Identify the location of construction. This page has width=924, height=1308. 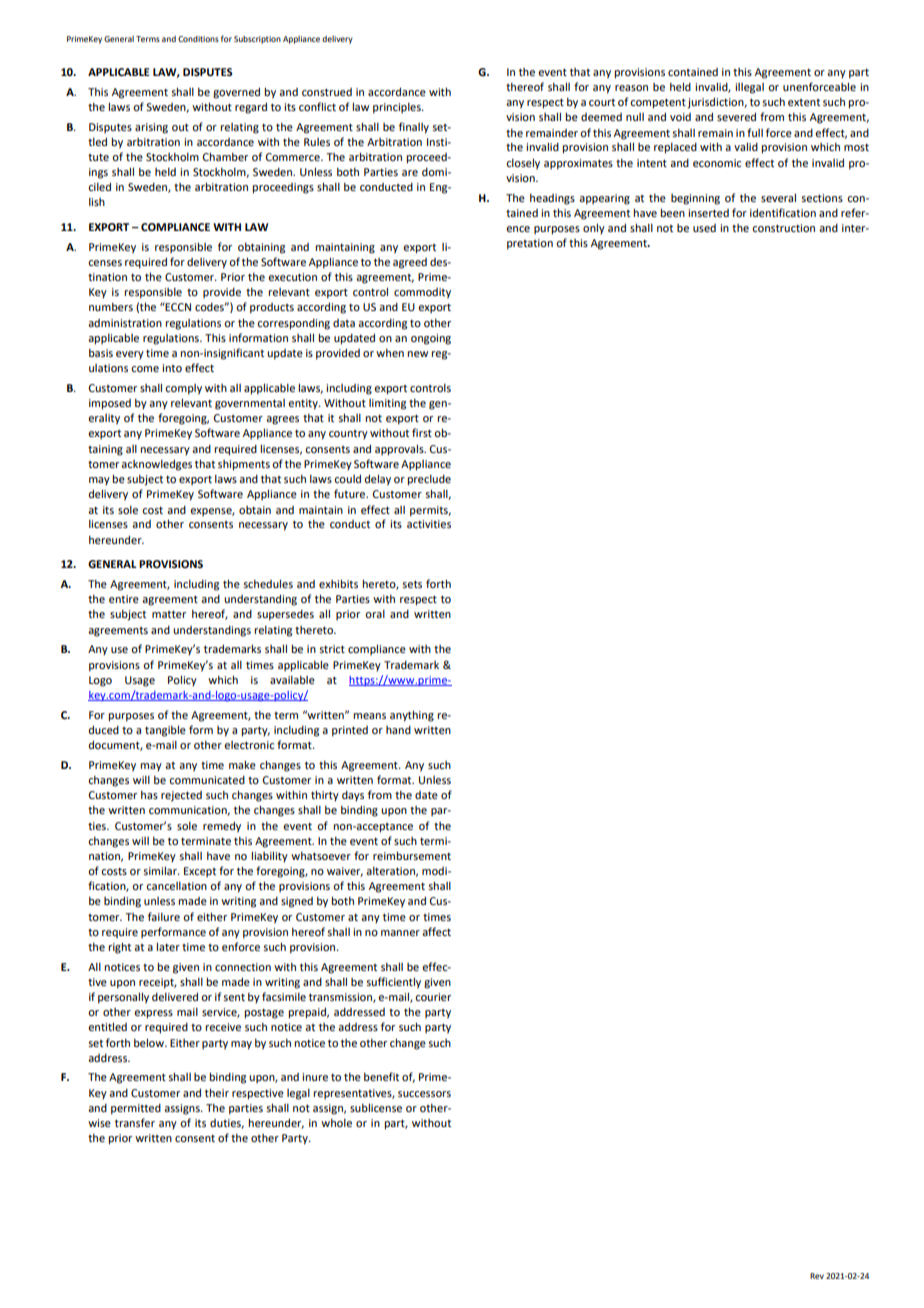
(783, 228).
